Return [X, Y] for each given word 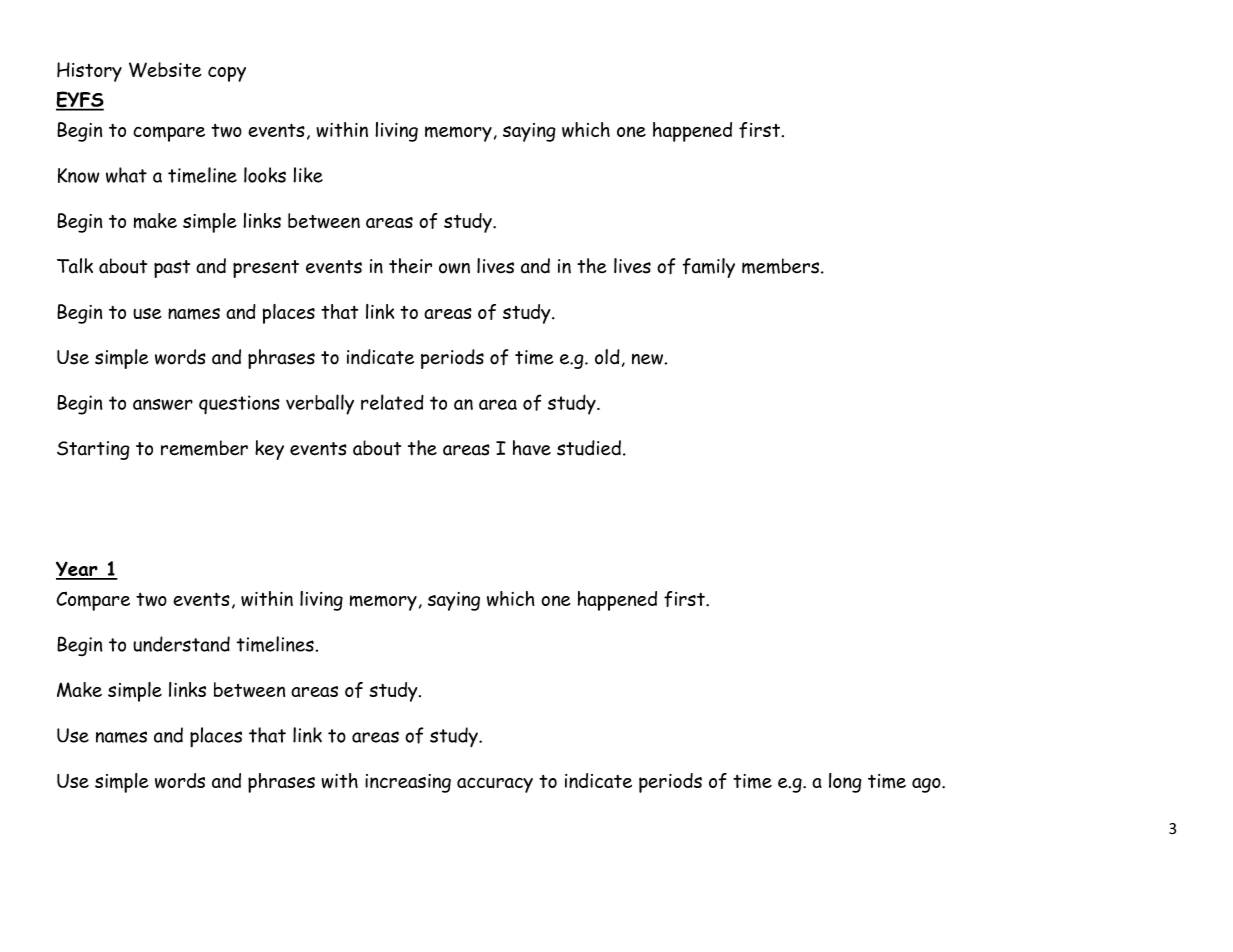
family [709, 268]
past [172, 269]
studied [589, 448]
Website [165, 70]
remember [204, 448]
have [532, 448]
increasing [408, 783]
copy [227, 74]
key [269, 450]
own [454, 268]
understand [181, 644]
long [845, 783]
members [782, 266]
